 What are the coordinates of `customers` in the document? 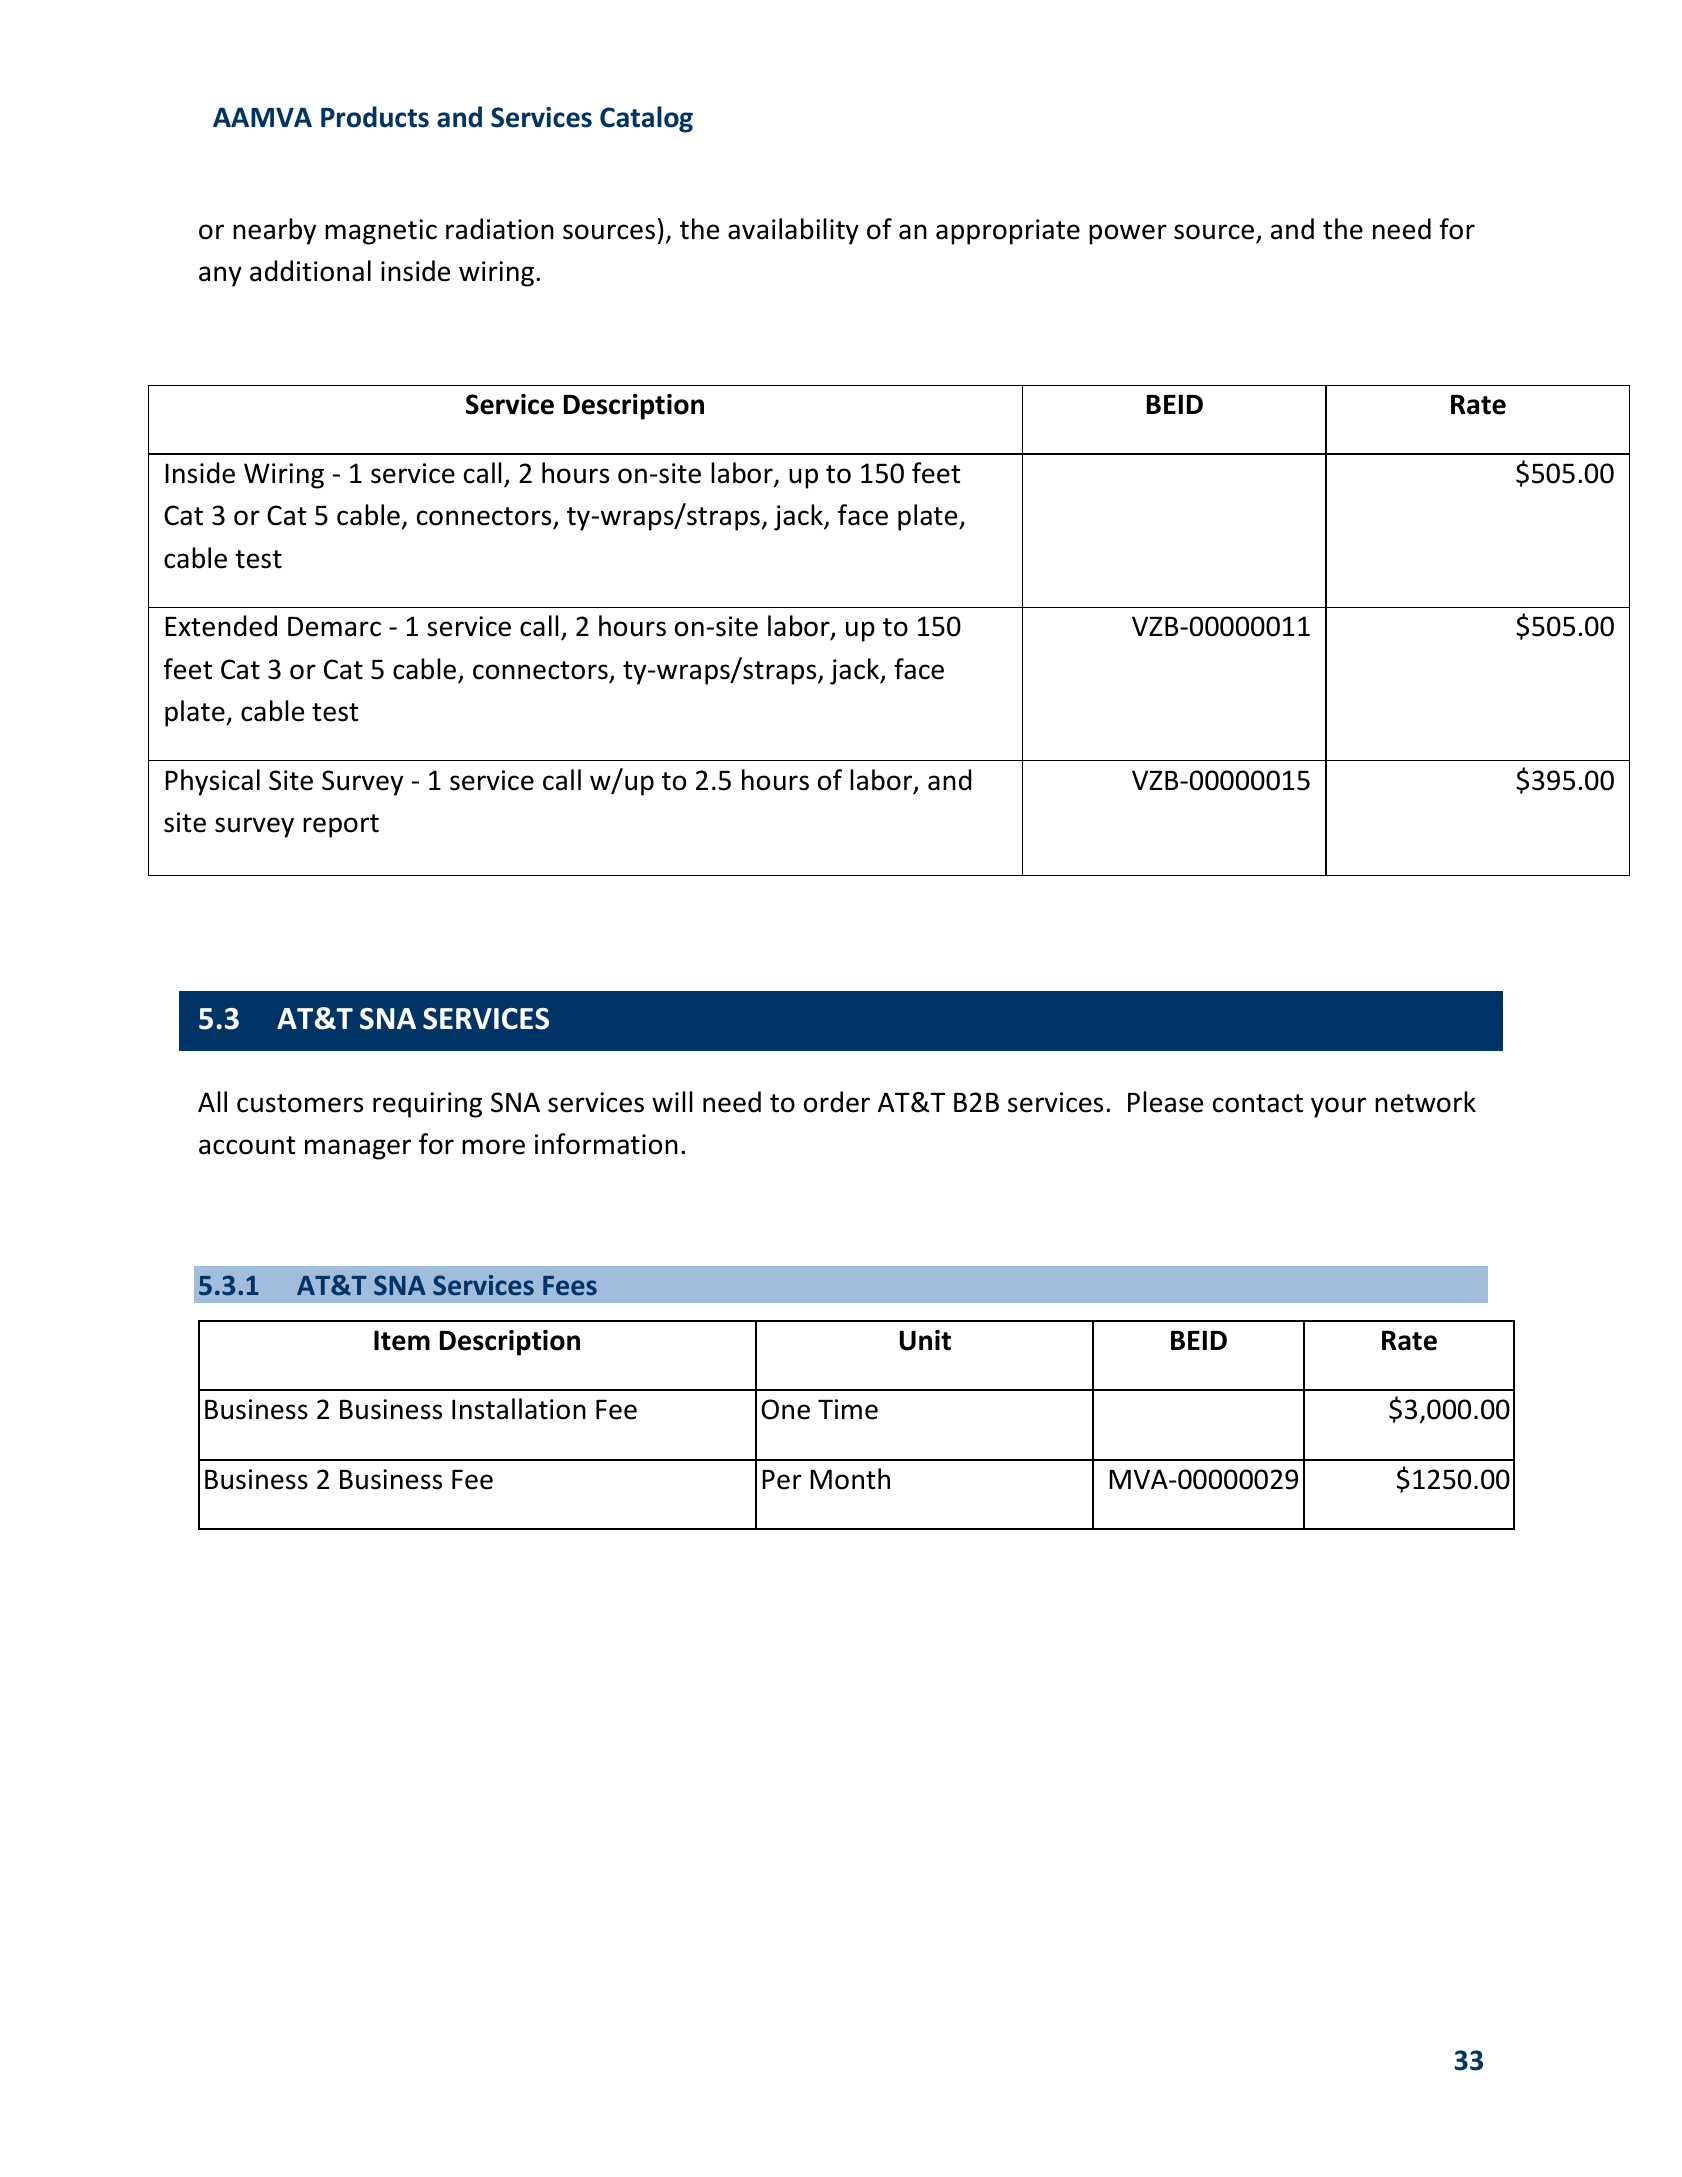 It's located at (300, 1103).
